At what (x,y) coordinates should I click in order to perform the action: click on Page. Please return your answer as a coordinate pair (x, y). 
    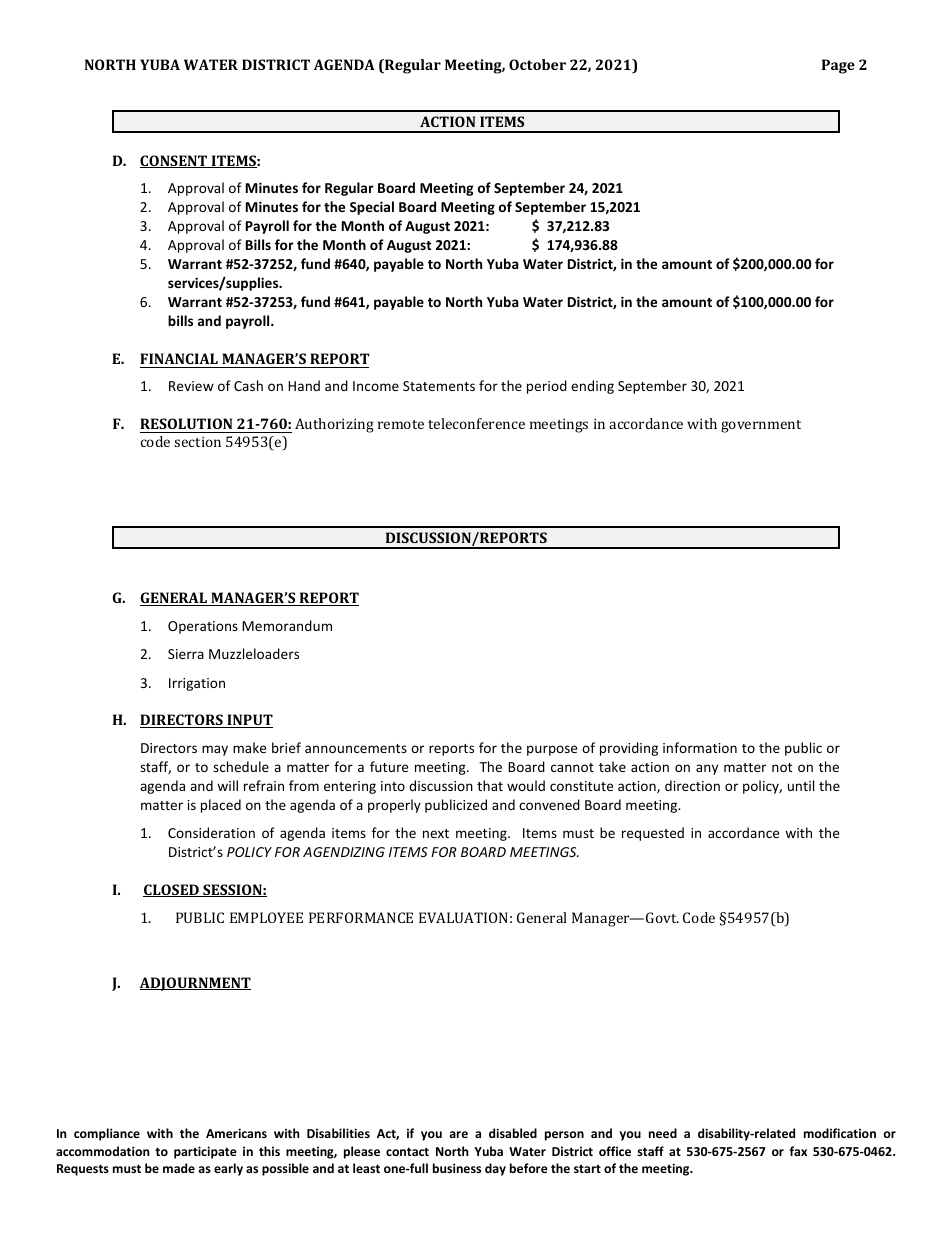
    Looking at the image, I should click on (838, 66).
